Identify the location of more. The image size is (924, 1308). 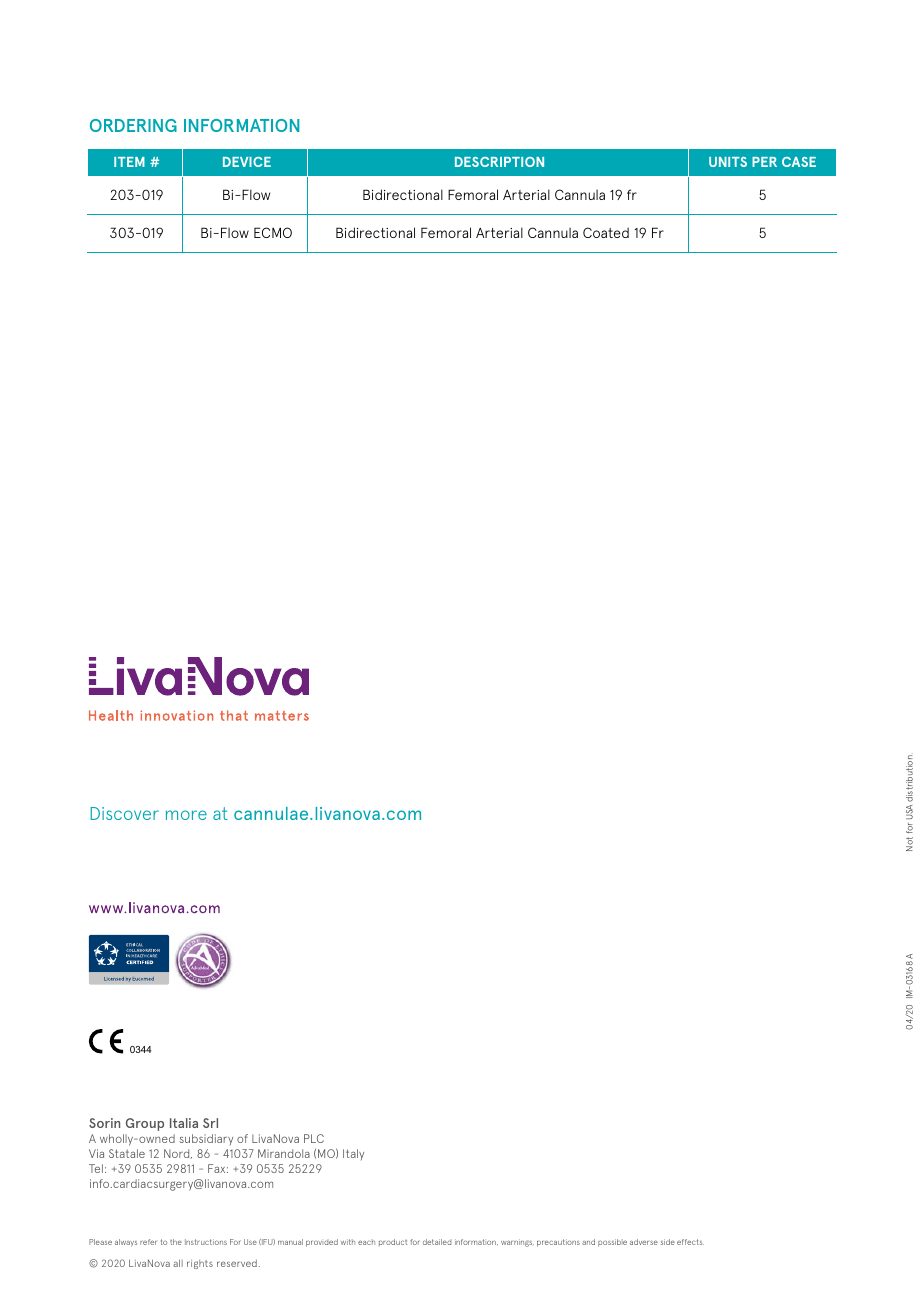
(186, 815).
